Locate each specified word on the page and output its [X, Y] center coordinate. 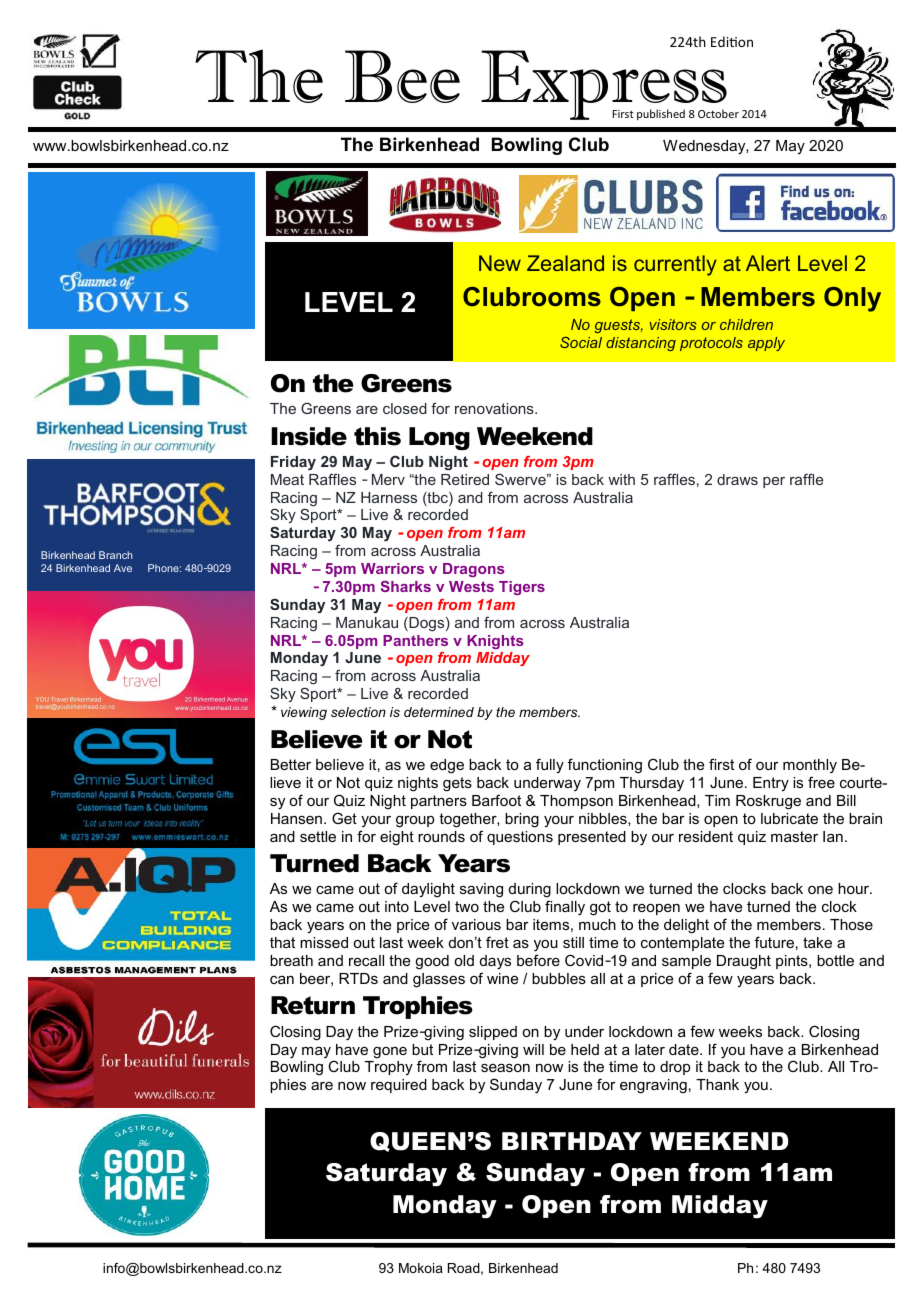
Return [313, 1005]
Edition [732, 41]
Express [604, 85]
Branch [116, 555]
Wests [471, 586]
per [774, 482]
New [500, 263]
